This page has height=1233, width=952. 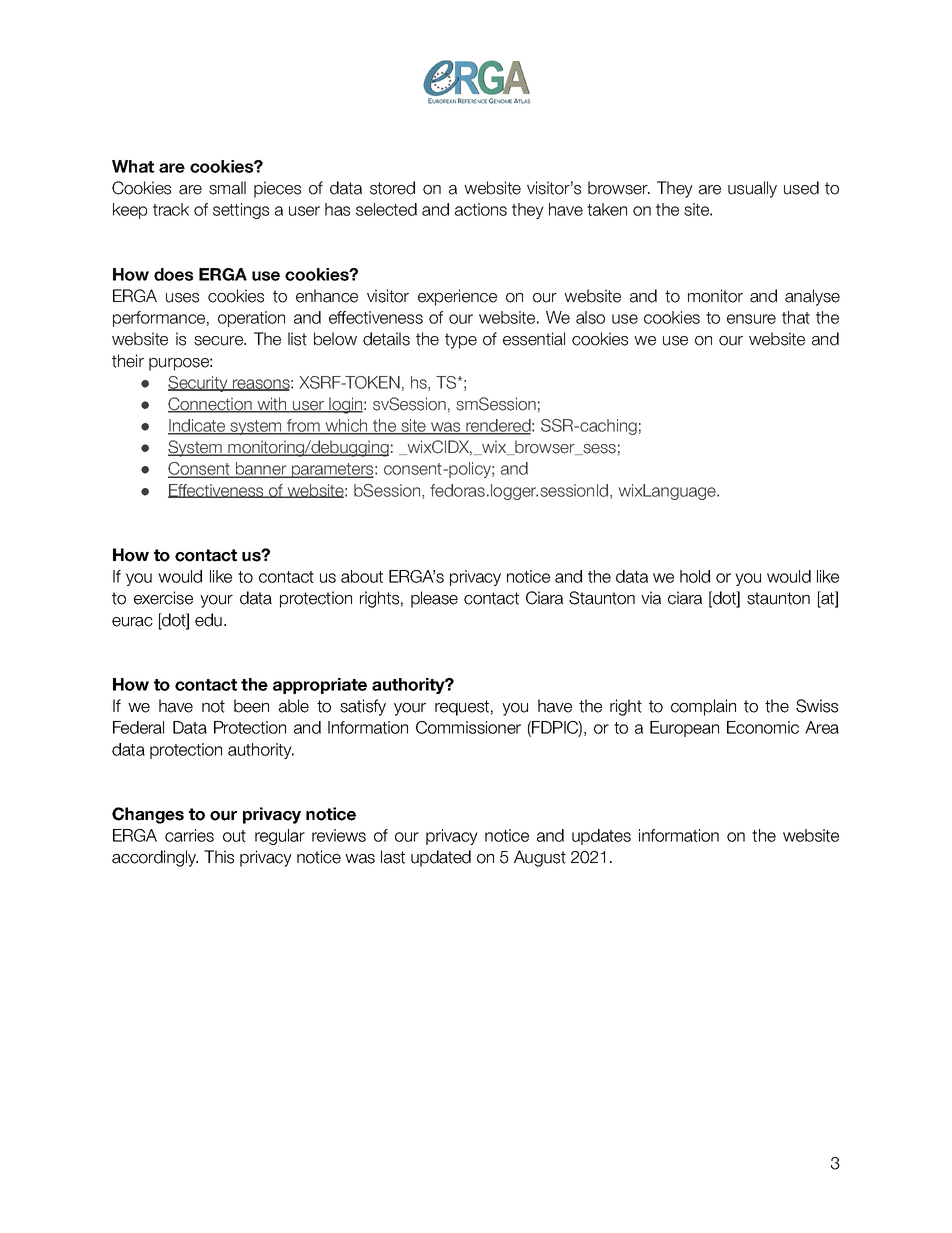 What do you see at coordinates (227, 188) in the page?
I see `small` at bounding box center [227, 188].
